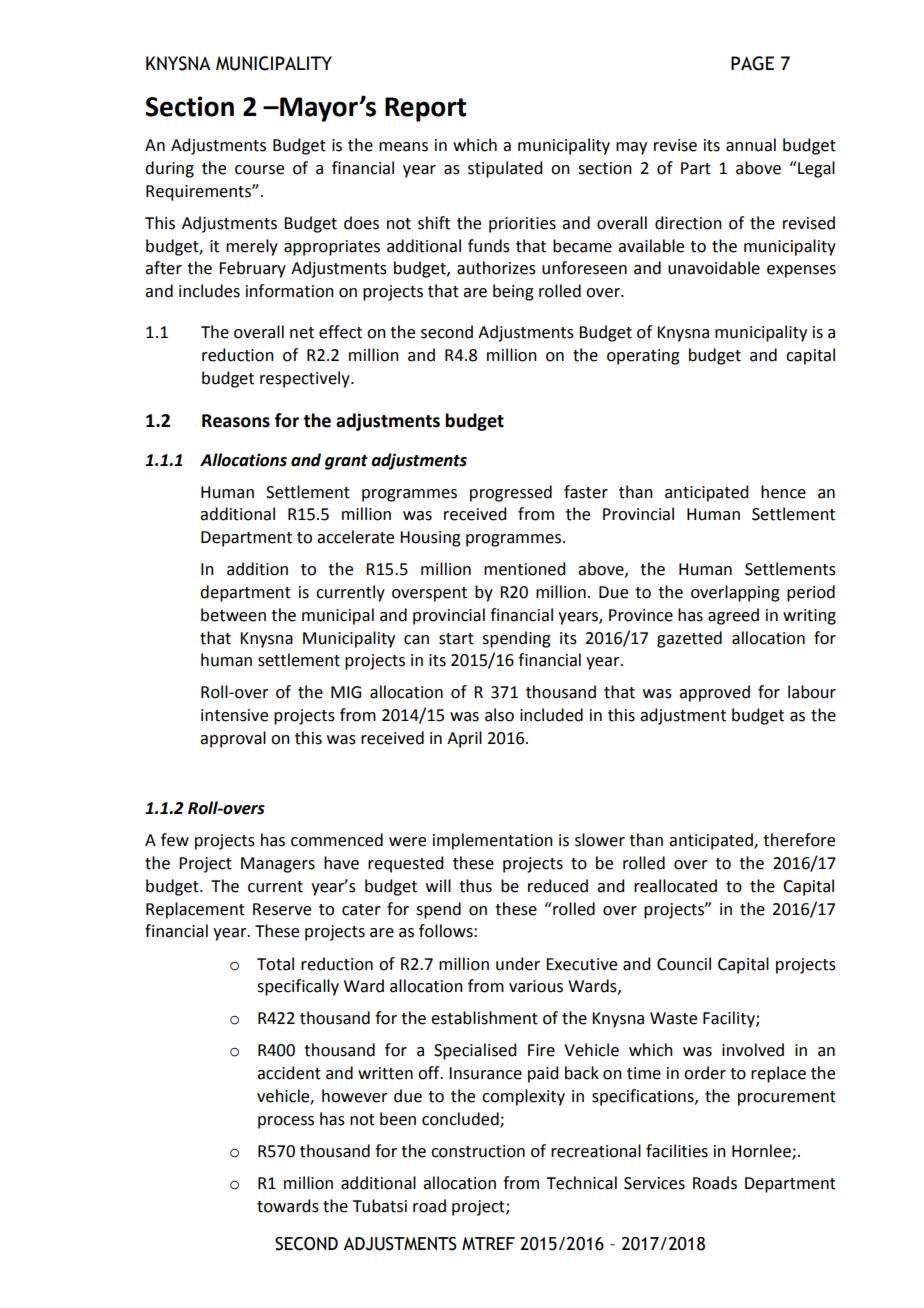  What do you see at coordinates (286, 1122) in the image?
I see `process` at bounding box center [286, 1122].
